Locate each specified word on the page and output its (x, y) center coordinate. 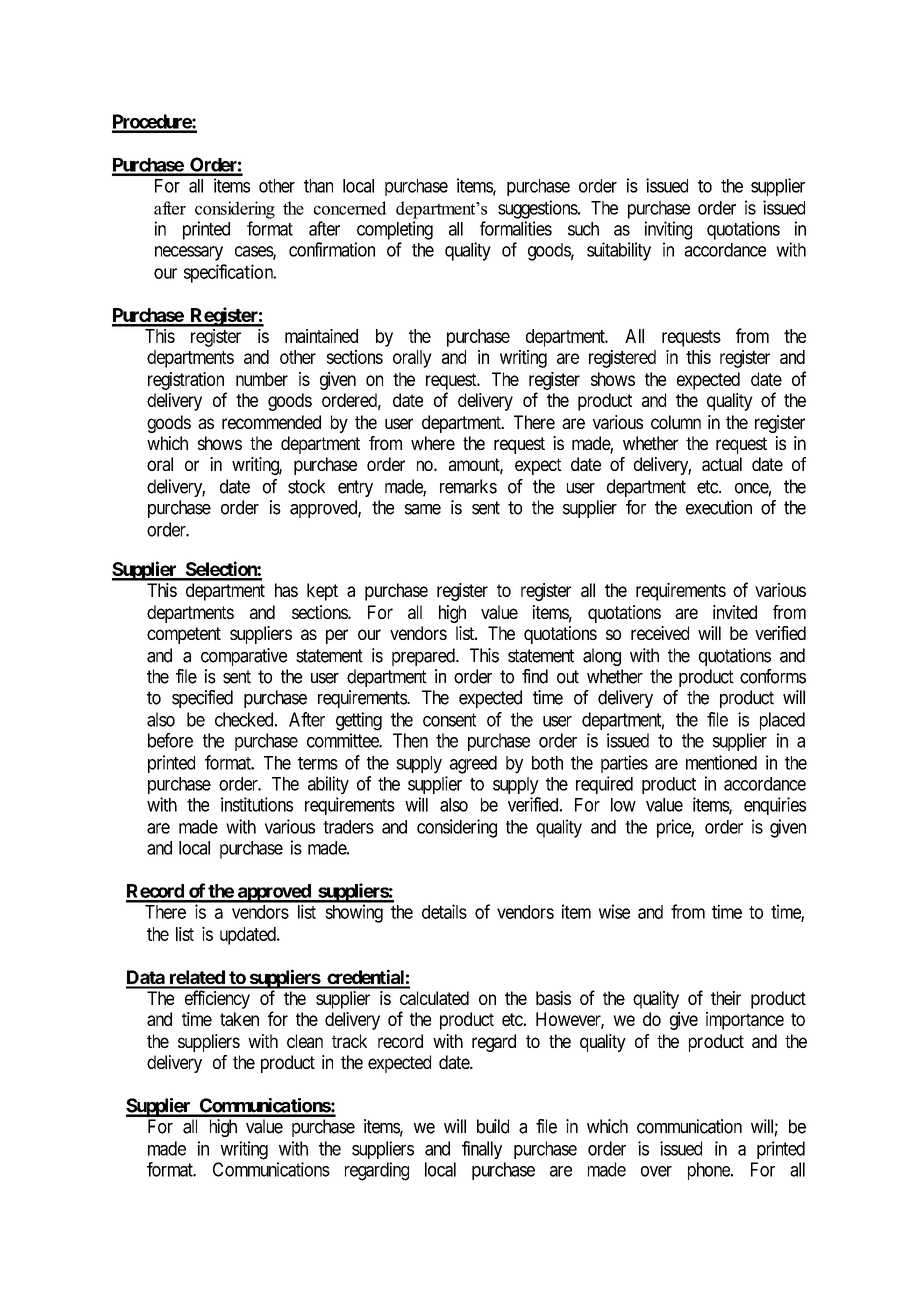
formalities (516, 228)
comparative (244, 657)
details (444, 911)
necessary (189, 253)
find (535, 676)
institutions (257, 804)
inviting (668, 230)
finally (482, 1150)
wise (614, 911)
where (433, 443)
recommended (271, 422)
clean (305, 1041)
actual (722, 464)
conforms (773, 676)
